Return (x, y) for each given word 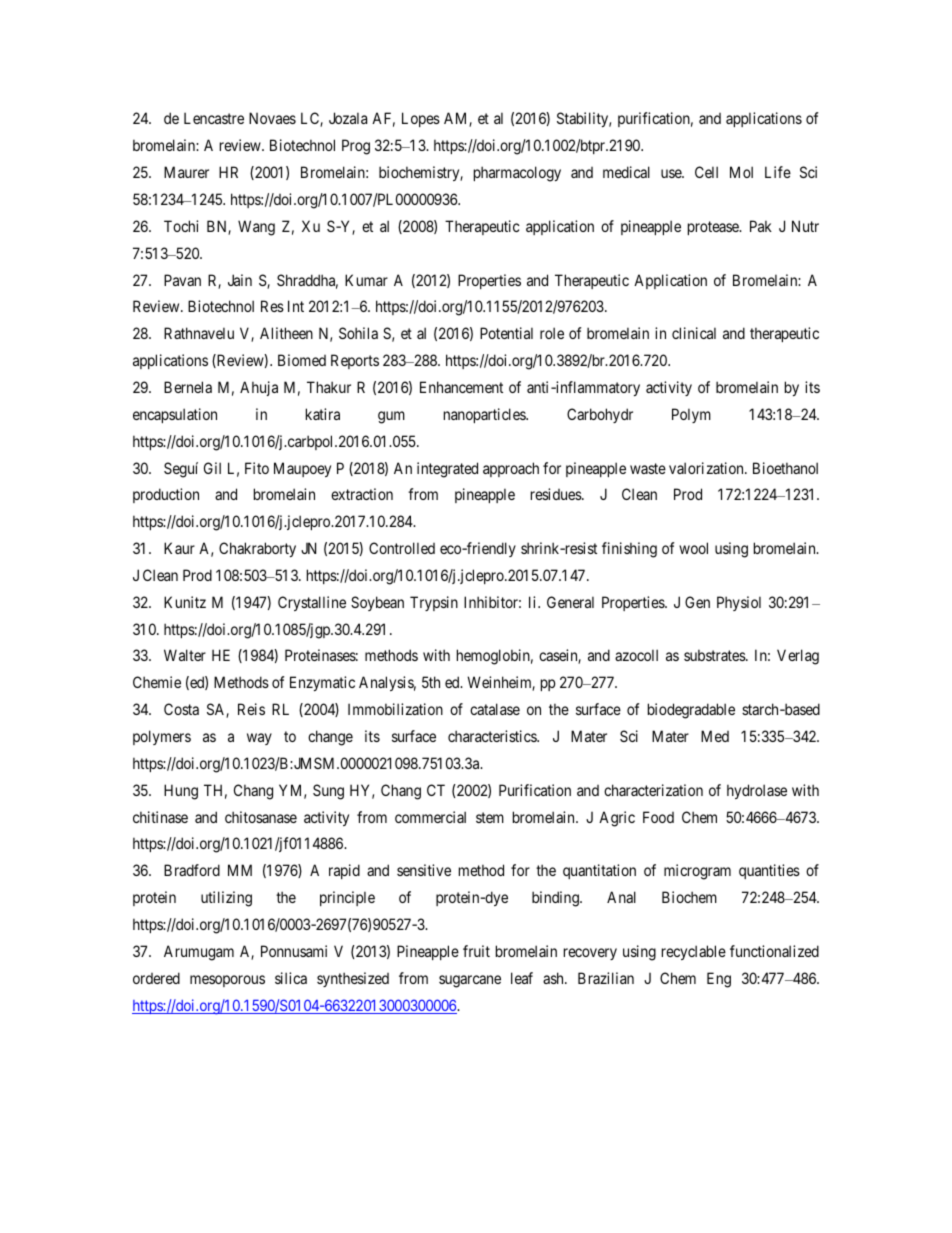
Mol (741, 172)
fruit (476, 951)
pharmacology (517, 174)
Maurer (186, 172)
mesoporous (227, 981)
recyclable (694, 952)
